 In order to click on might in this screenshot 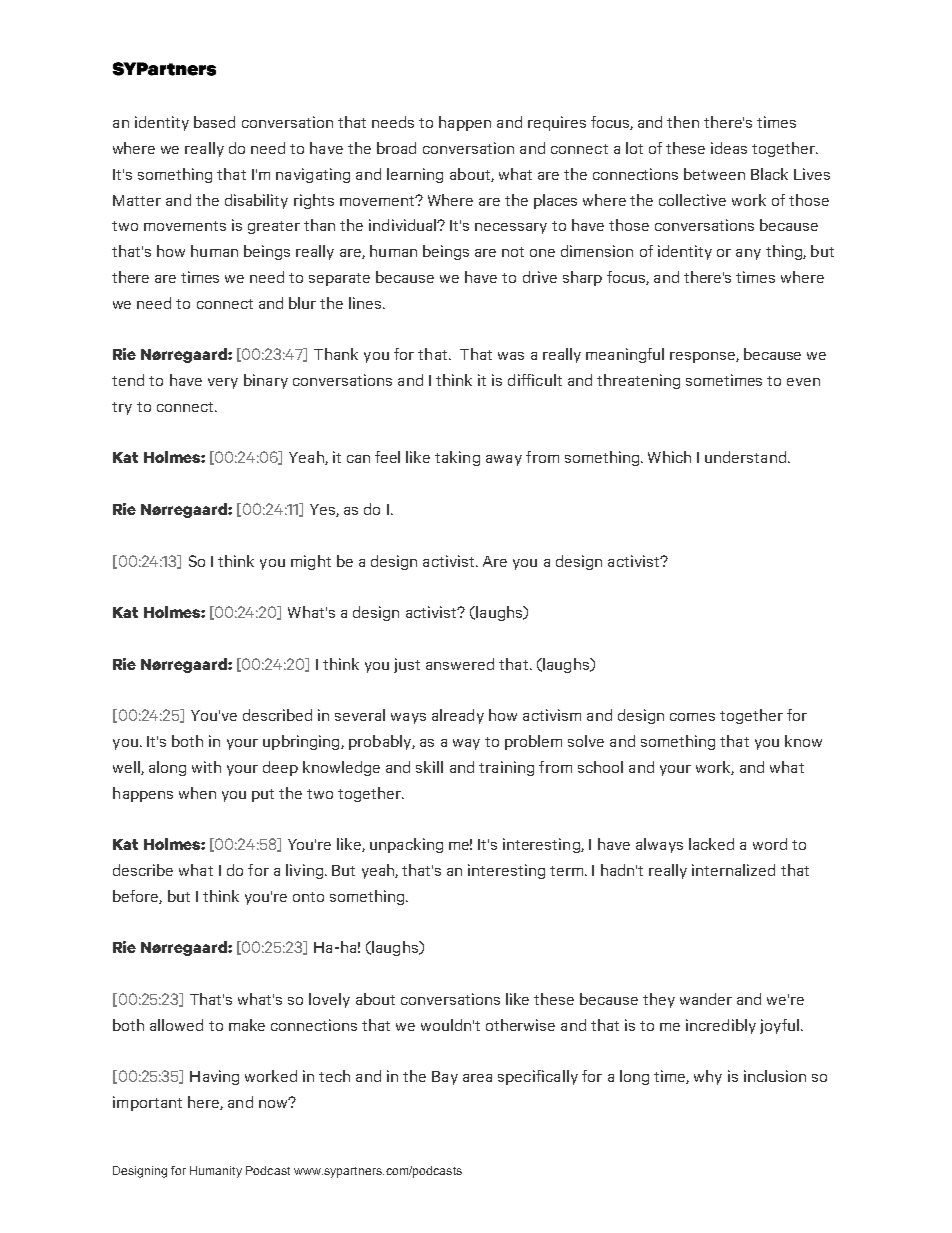, I will do `click(311, 562)`.
